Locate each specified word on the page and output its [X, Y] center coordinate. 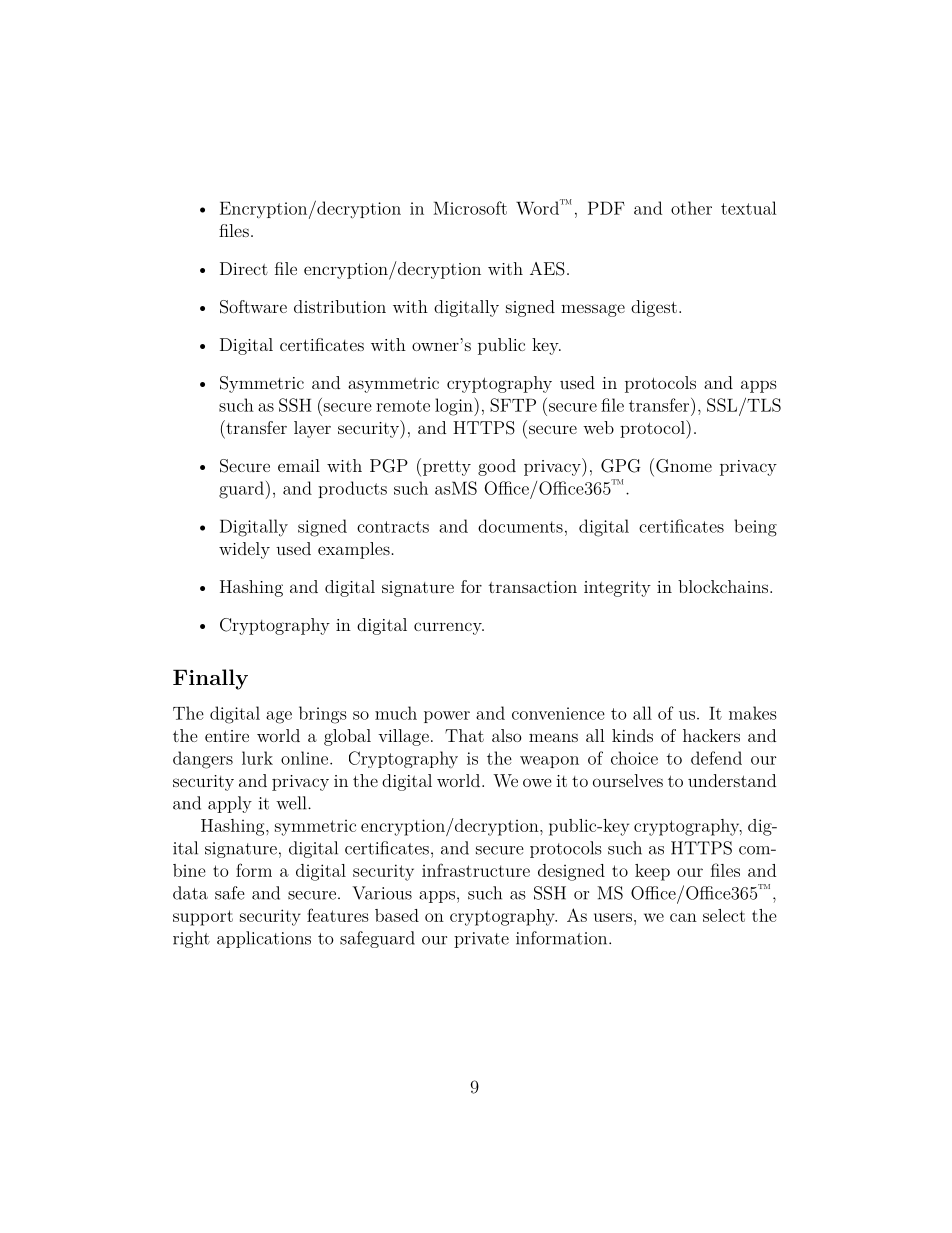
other [691, 208]
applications [264, 939]
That [464, 735]
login [455, 407]
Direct [244, 268]
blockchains [724, 586]
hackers [711, 735]
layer [312, 429]
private [481, 940]
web [598, 427]
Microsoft [470, 208]
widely [244, 550]
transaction [533, 587]
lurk [257, 758]
